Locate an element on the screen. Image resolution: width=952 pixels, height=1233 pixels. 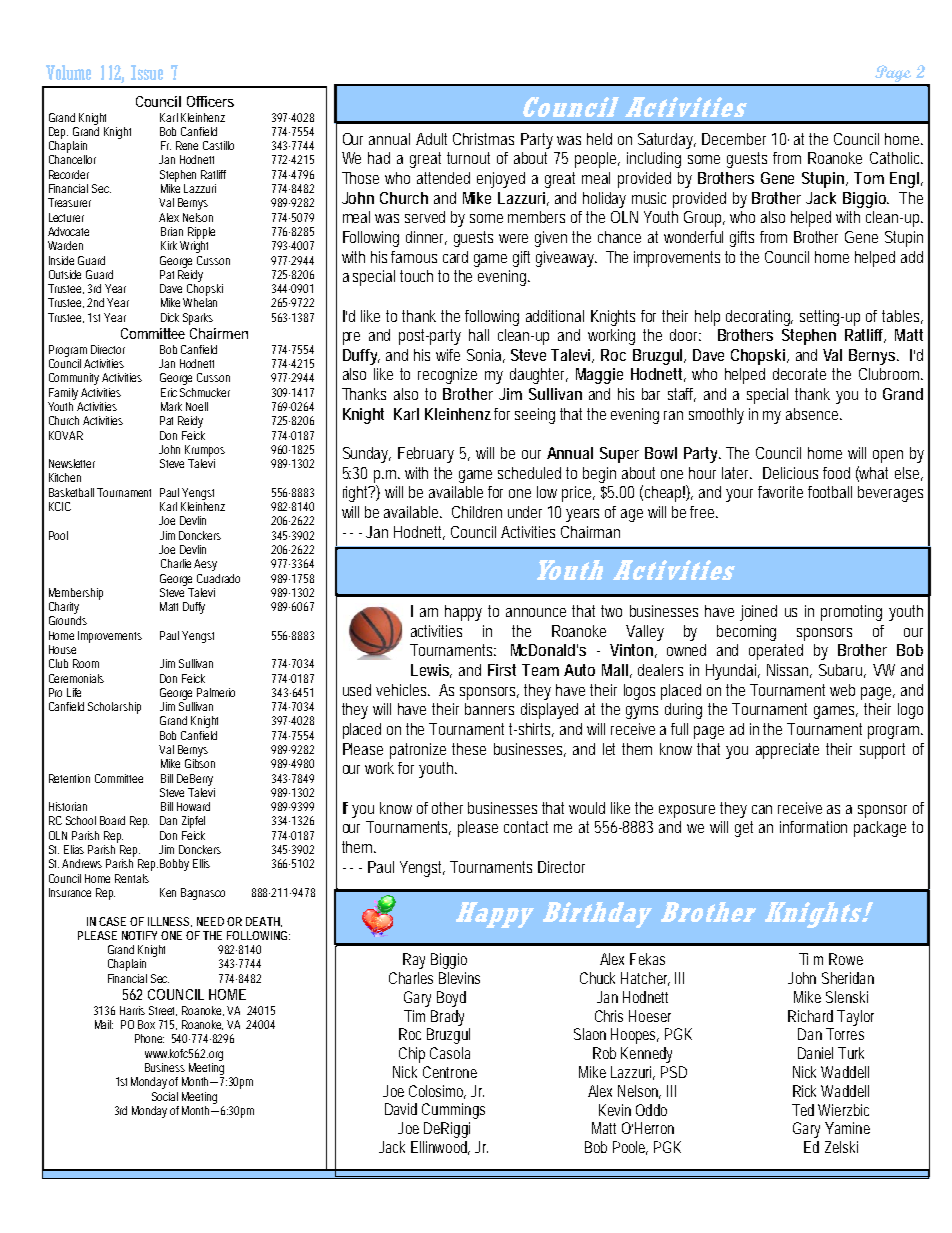
seeing is located at coordinates (535, 416).
